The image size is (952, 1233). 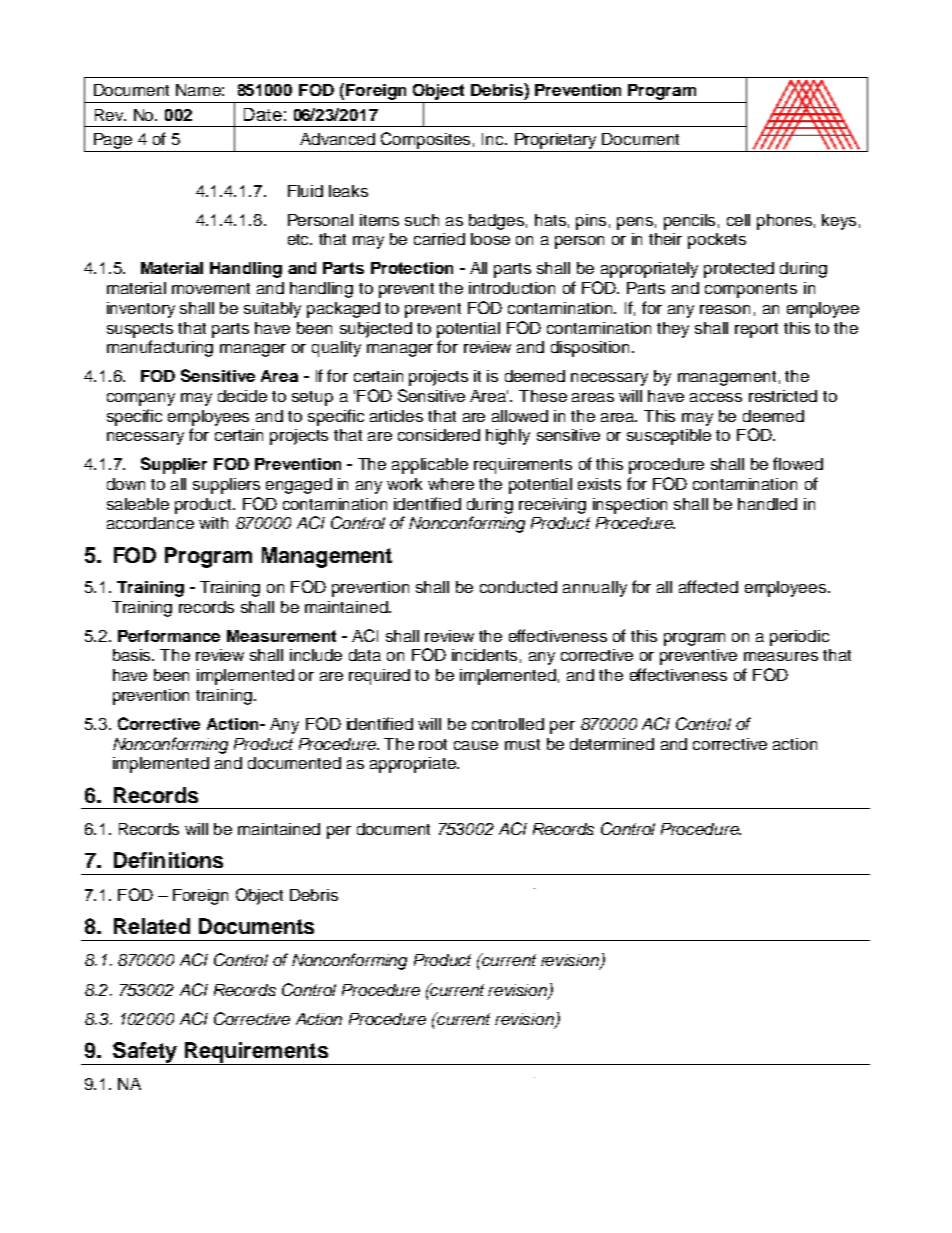 What do you see at coordinates (145, 1053) in the screenshot?
I see `Safety` at bounding box center [145, 1053].
